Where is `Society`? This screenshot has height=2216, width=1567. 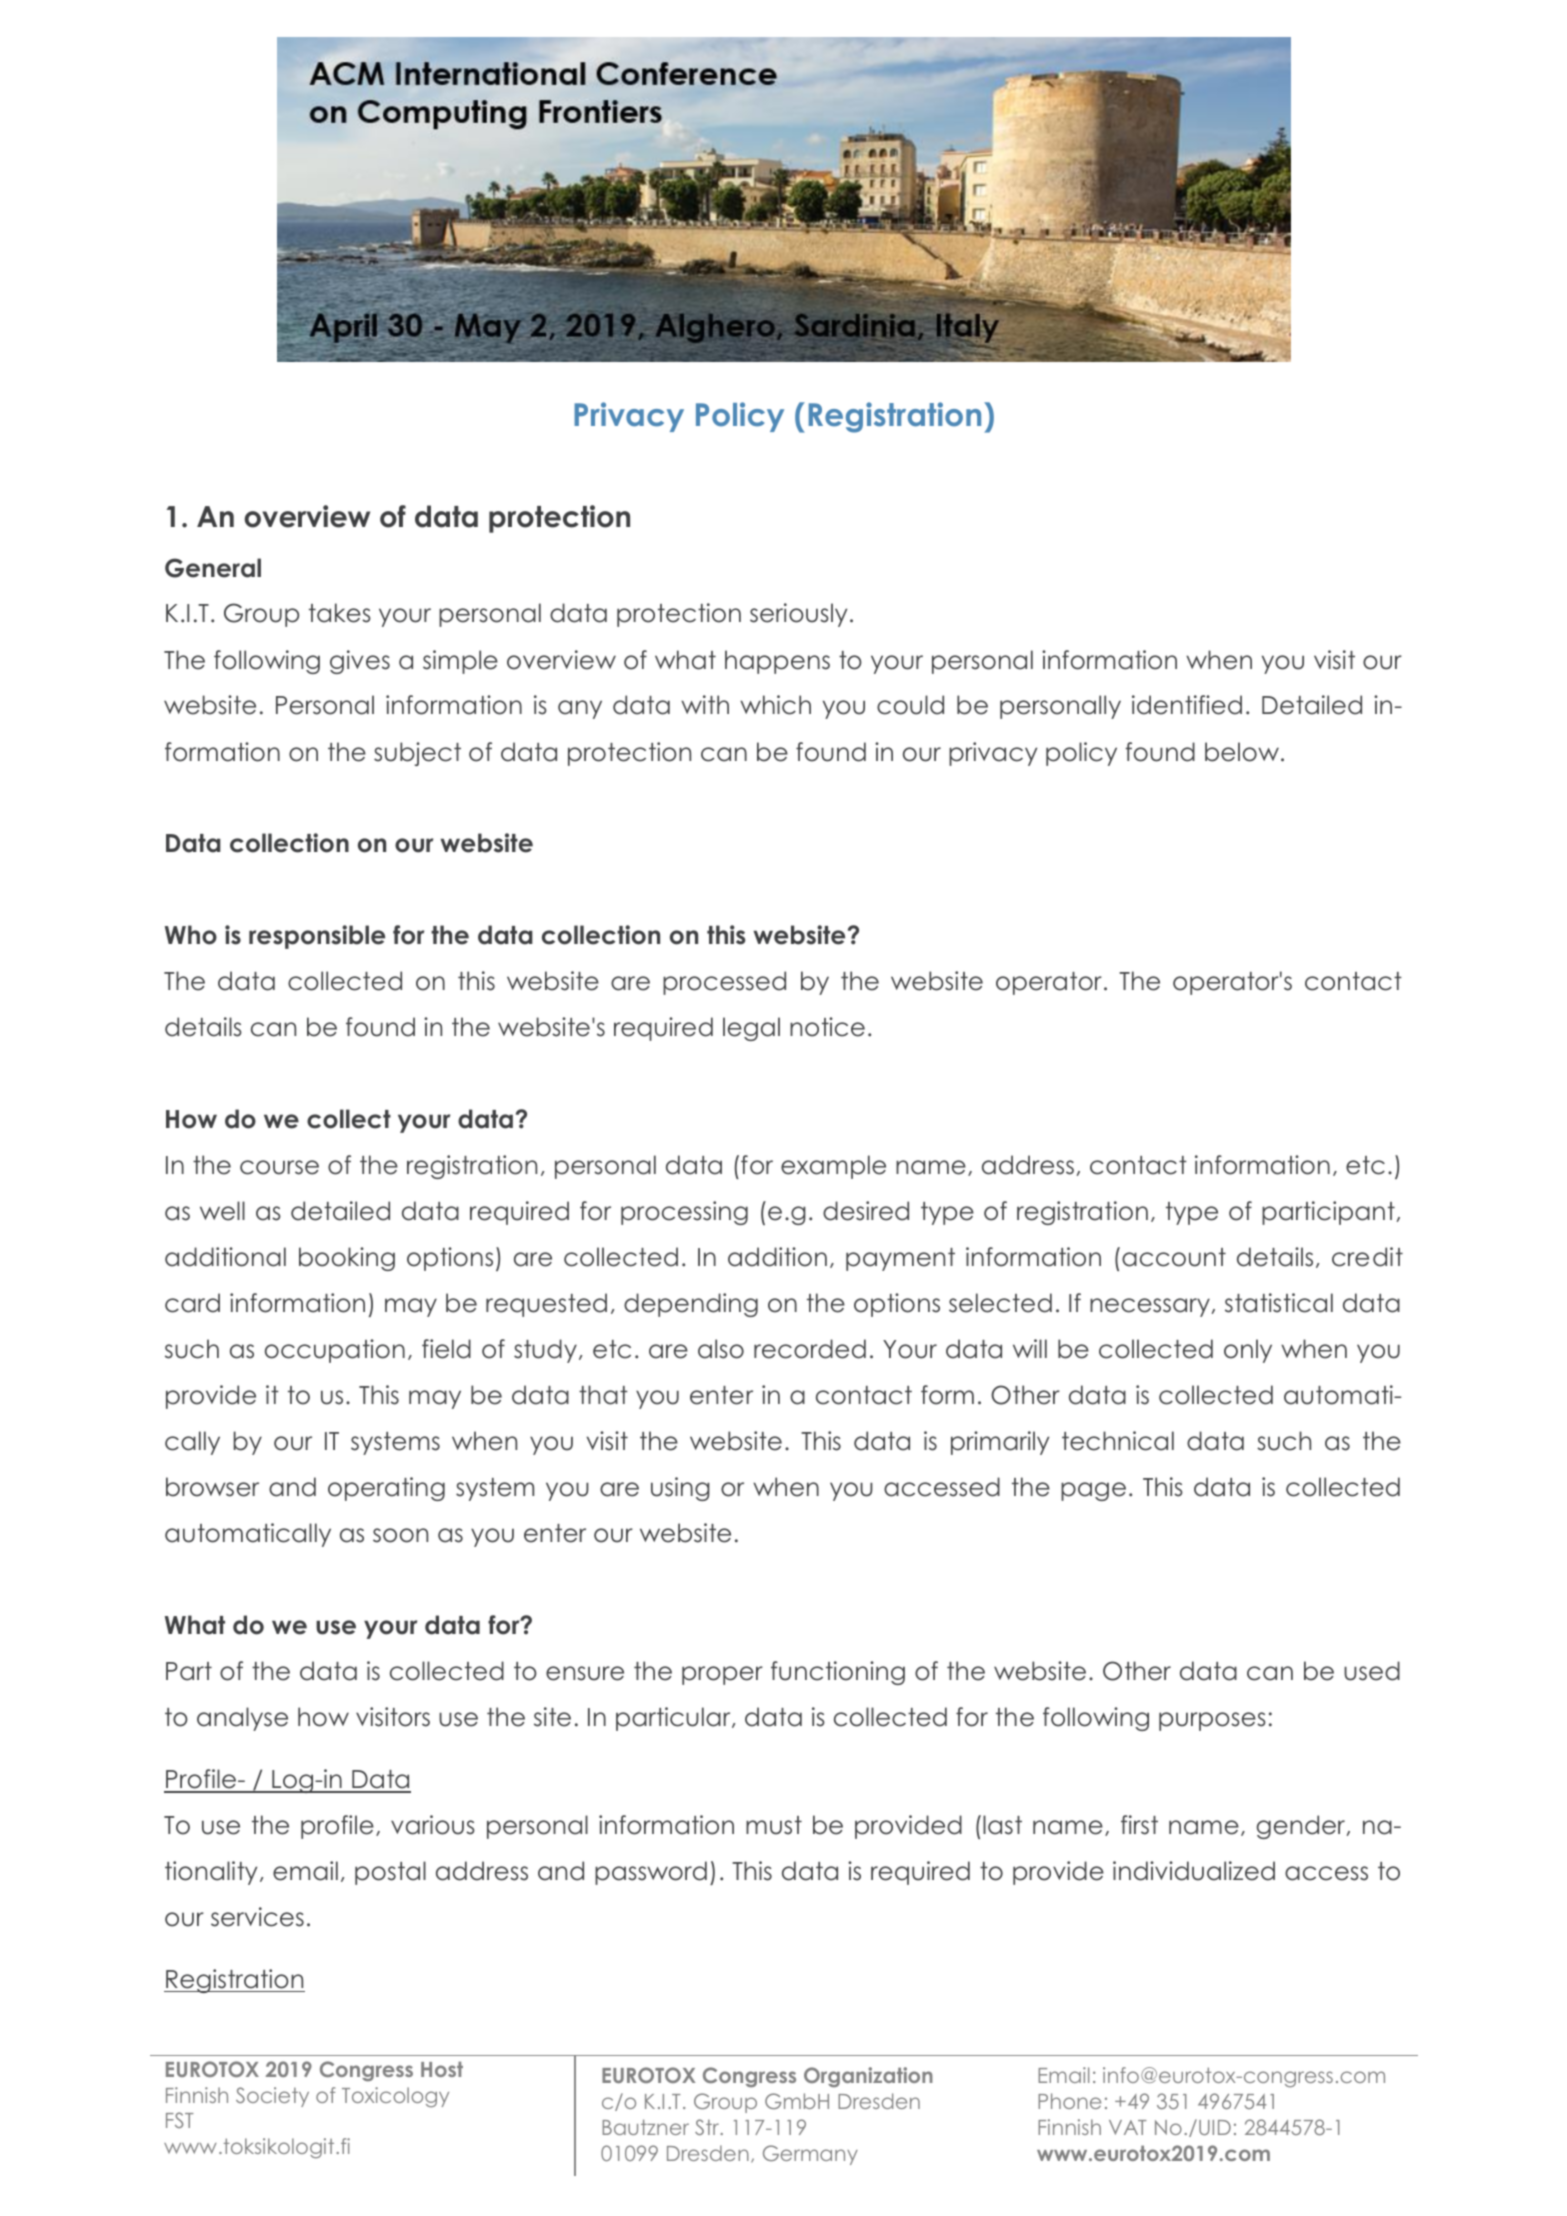 Society is located at coordinates (272, 2097).
